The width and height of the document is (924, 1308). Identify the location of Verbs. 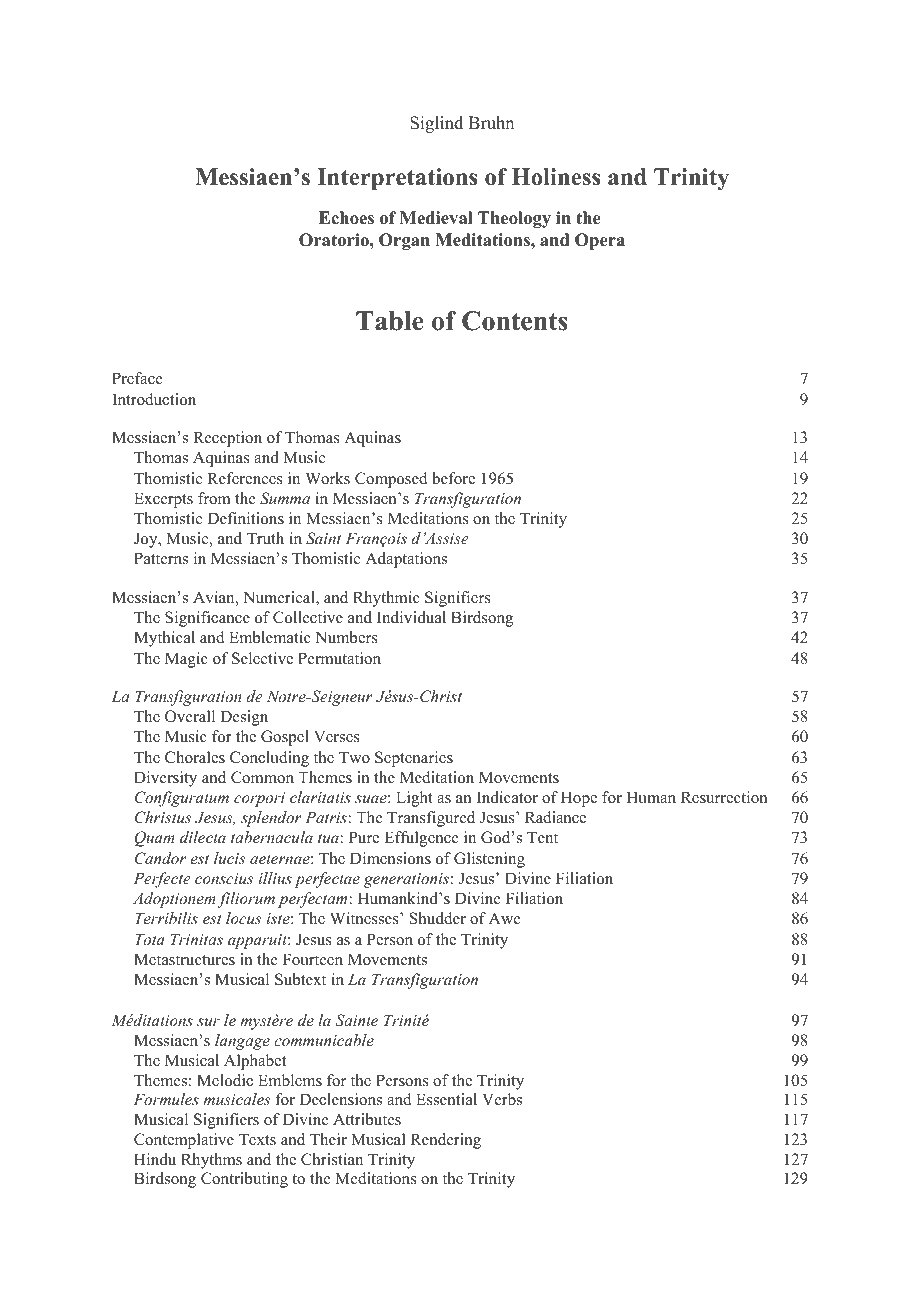
(502, 1099).
